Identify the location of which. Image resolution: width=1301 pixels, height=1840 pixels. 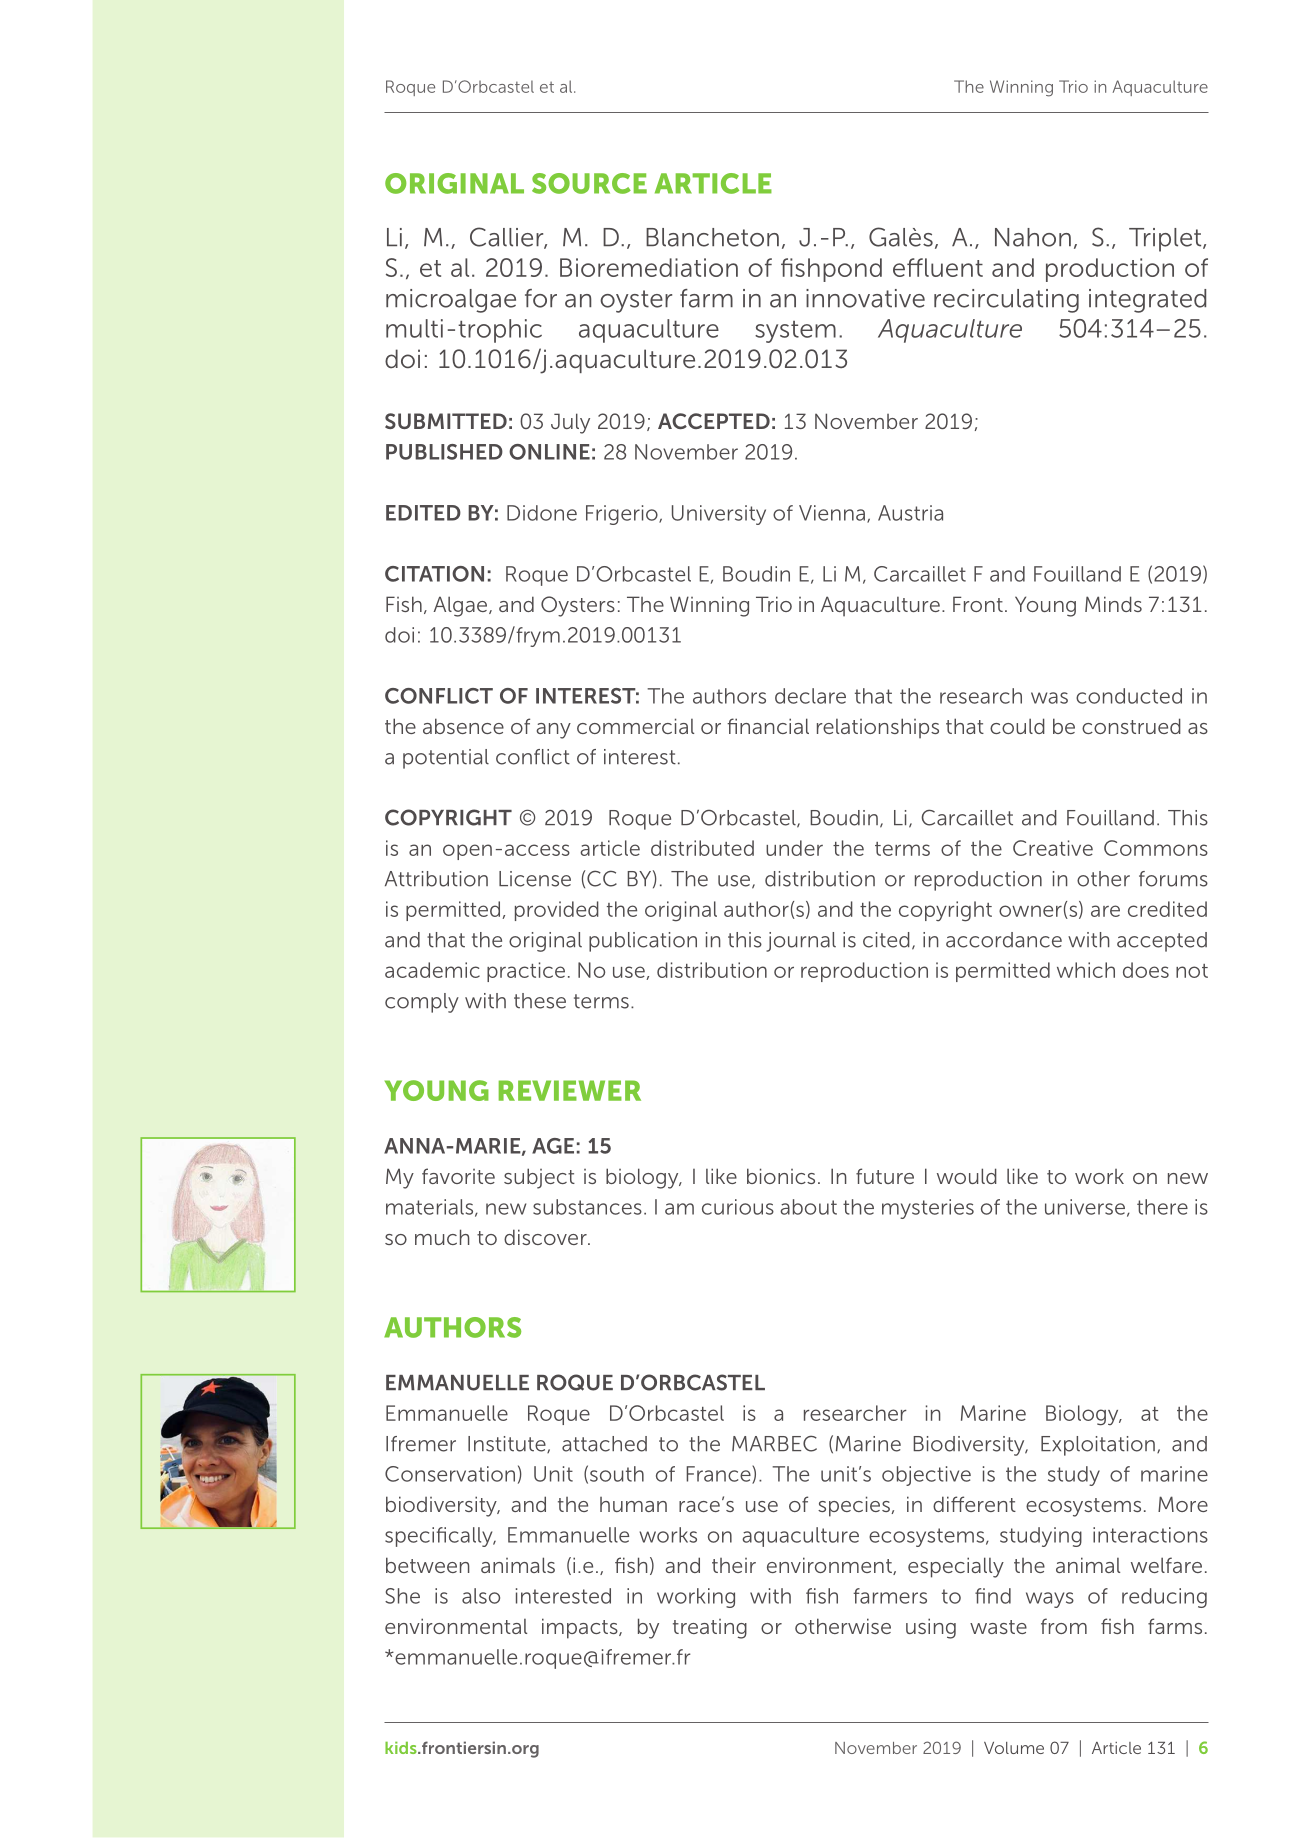
(1086, 970).
